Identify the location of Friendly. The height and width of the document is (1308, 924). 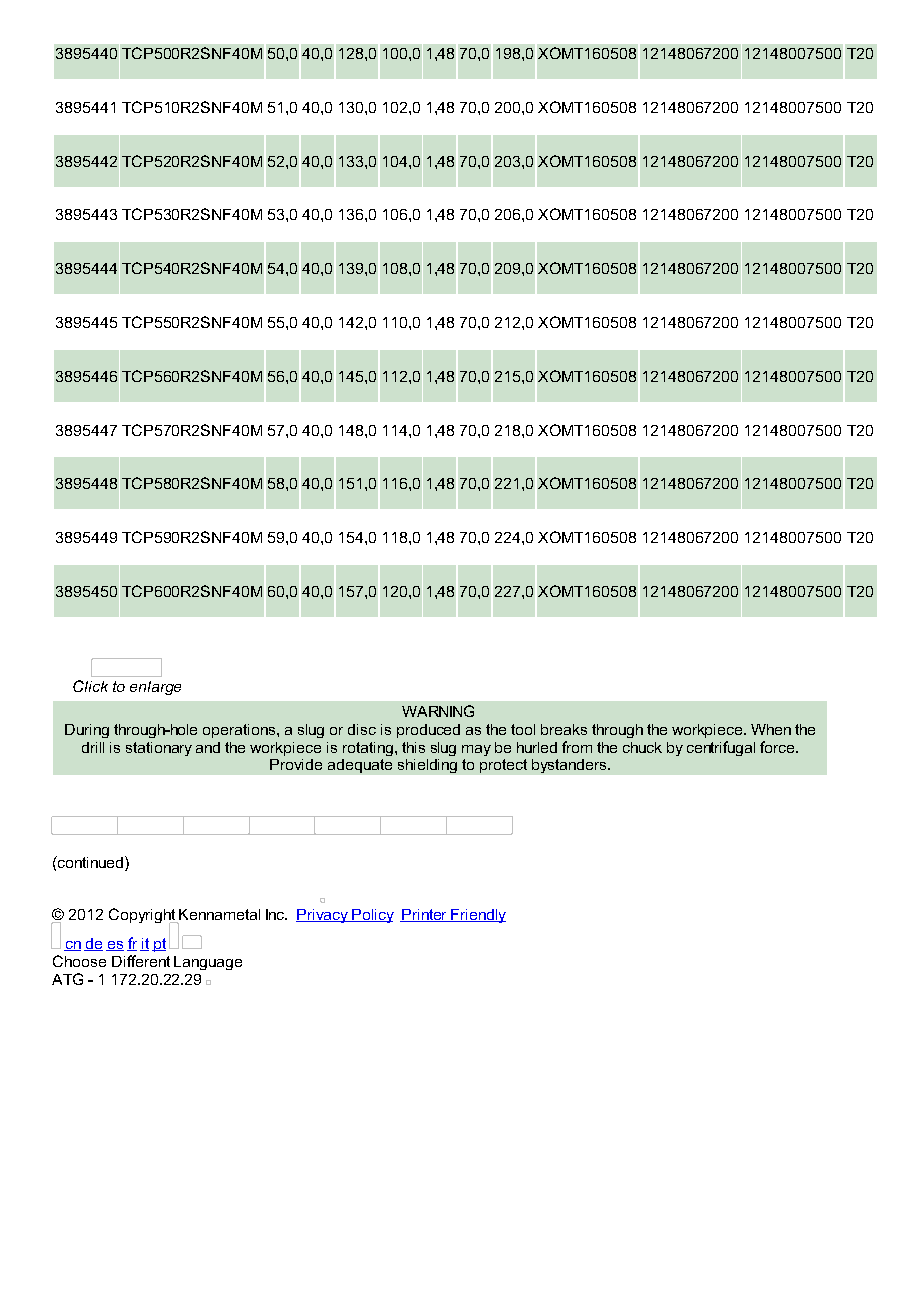
(477, 916).
